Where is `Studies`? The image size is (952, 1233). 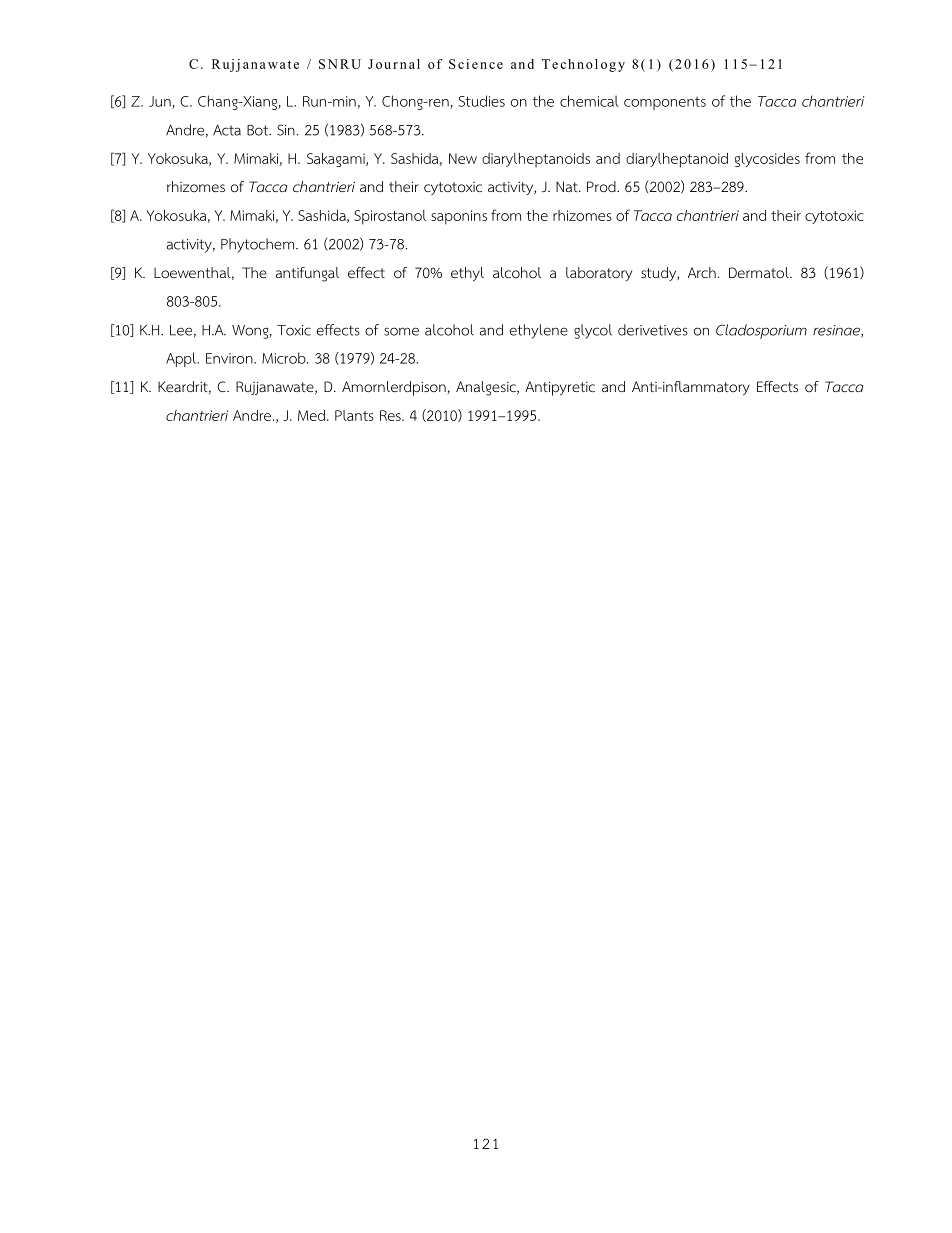 Studies is located at coordinates (481, 101).
